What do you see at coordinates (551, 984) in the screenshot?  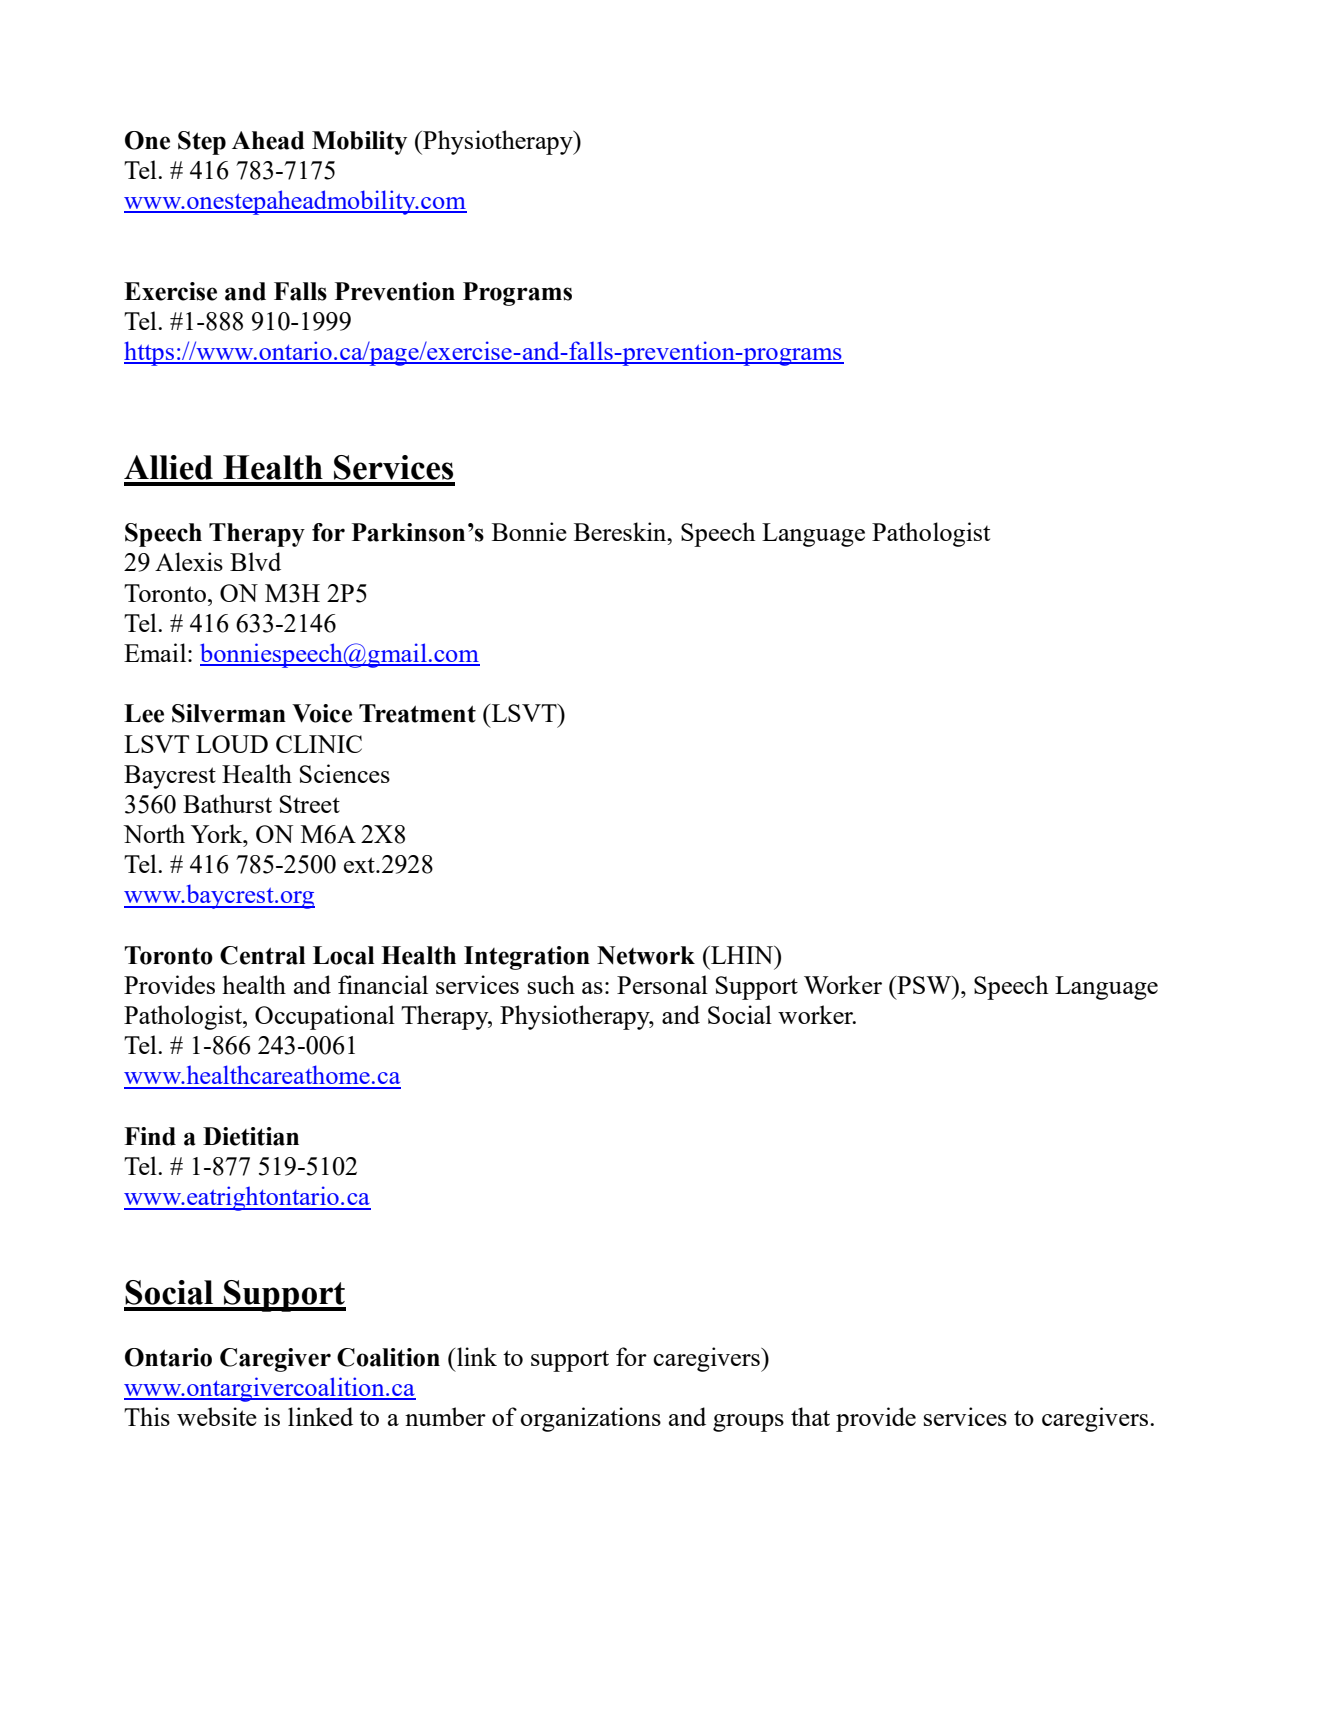 I see `such` at bounding box center [551, 984].
